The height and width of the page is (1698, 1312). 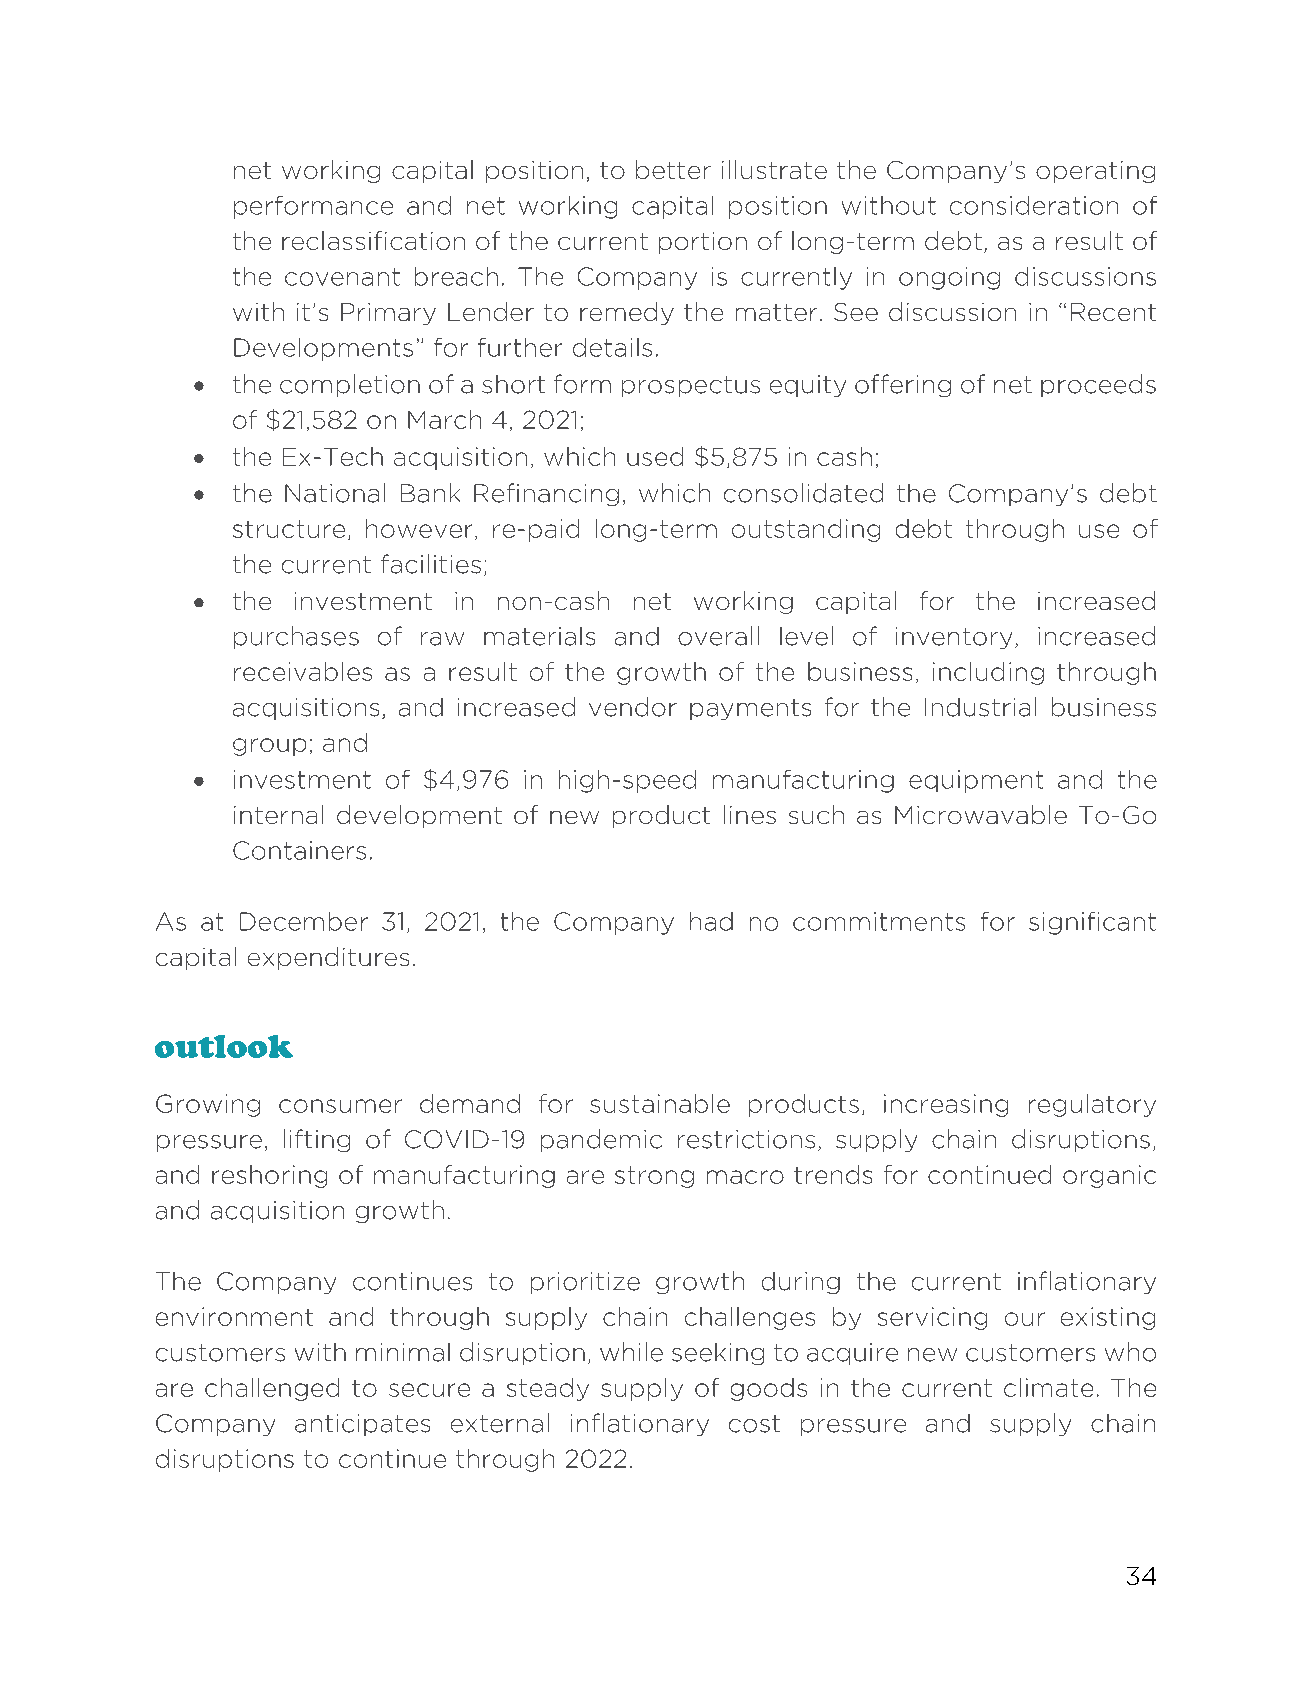 I want to click on challenged, so click(x=272, y=1389).
